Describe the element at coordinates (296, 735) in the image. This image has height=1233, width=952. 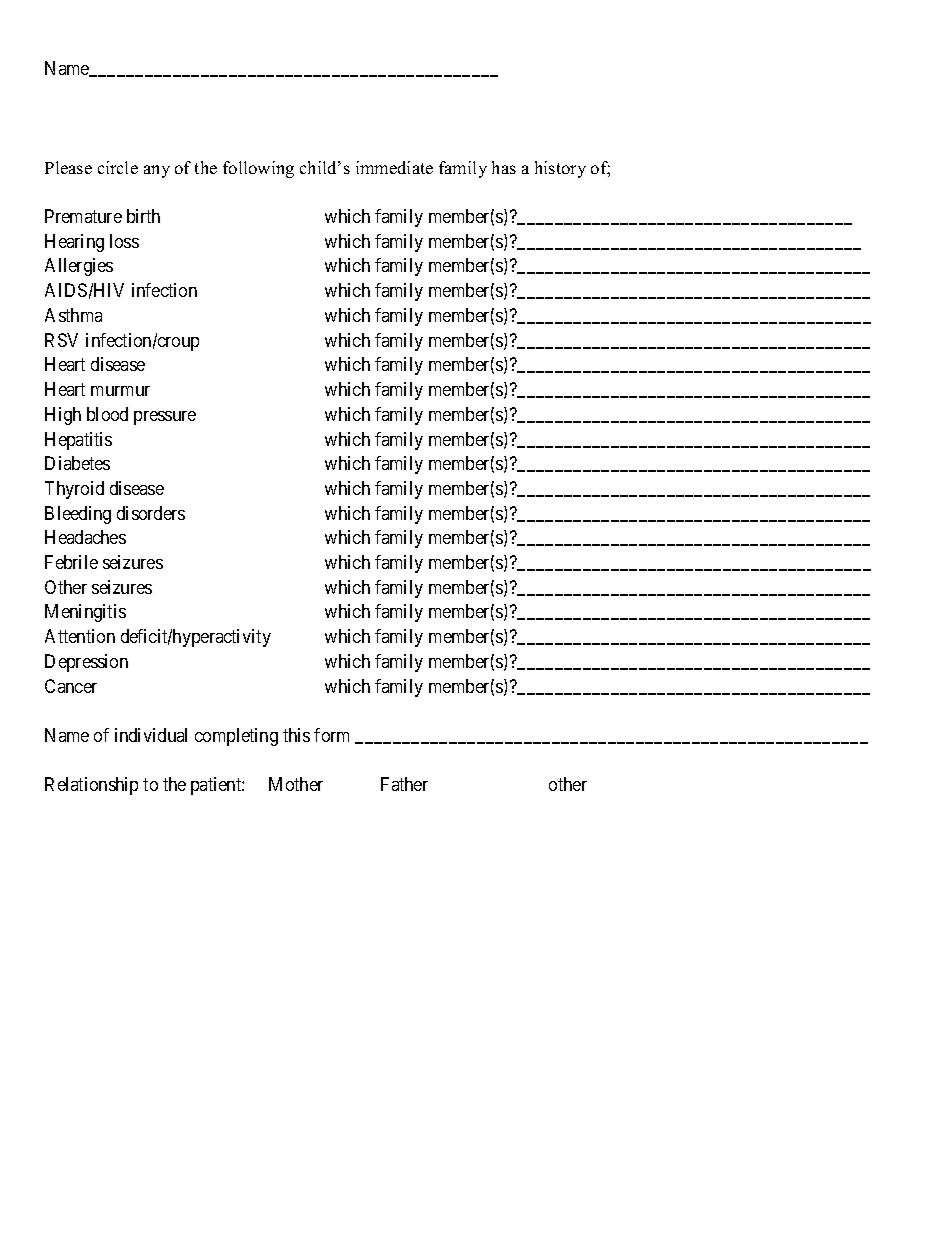
I see `this` at that location.
